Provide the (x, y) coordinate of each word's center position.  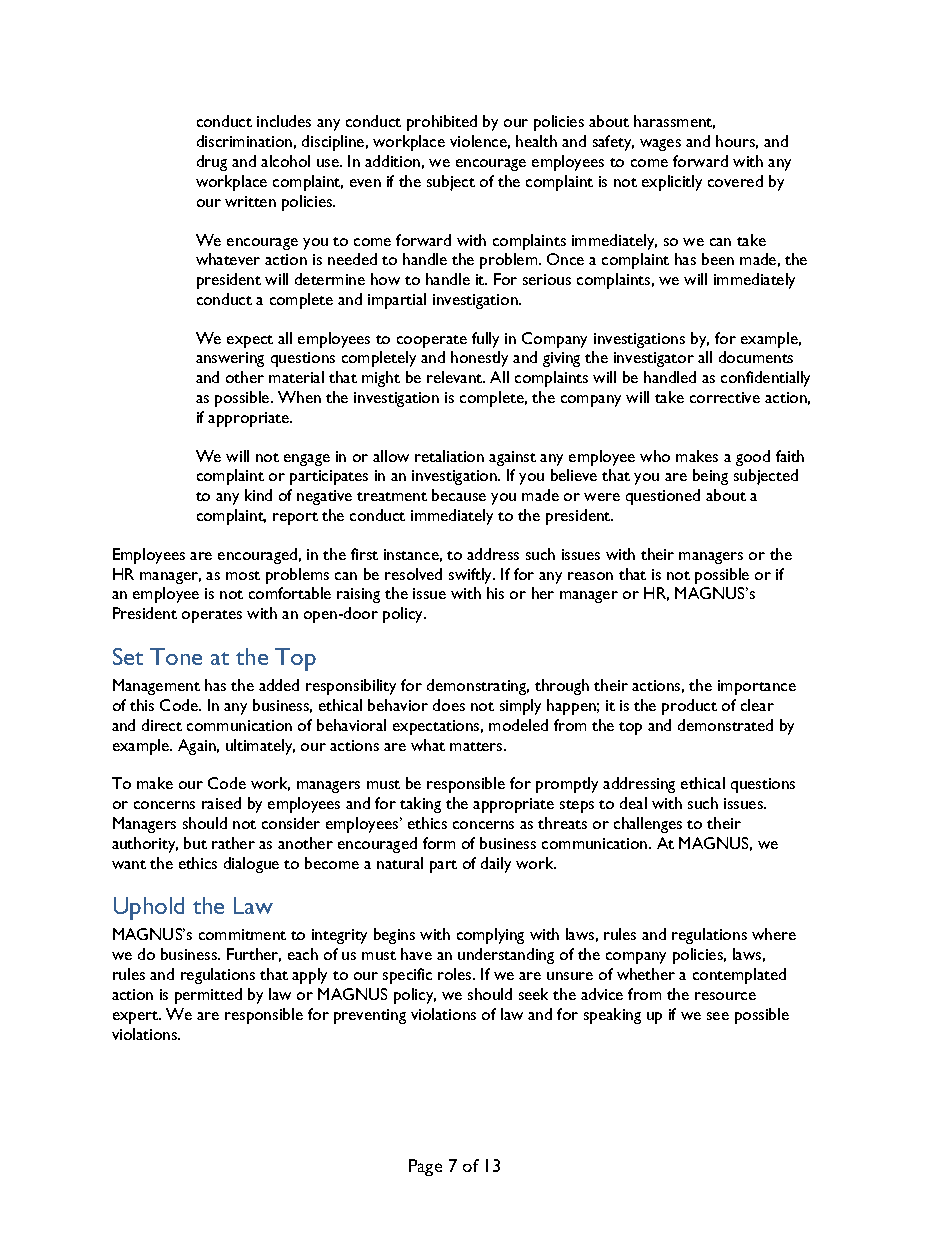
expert (136, 1017)
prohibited (442, 123)
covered (735, 181)
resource (725, 996)
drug (212, 163)
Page (425, 1167)
